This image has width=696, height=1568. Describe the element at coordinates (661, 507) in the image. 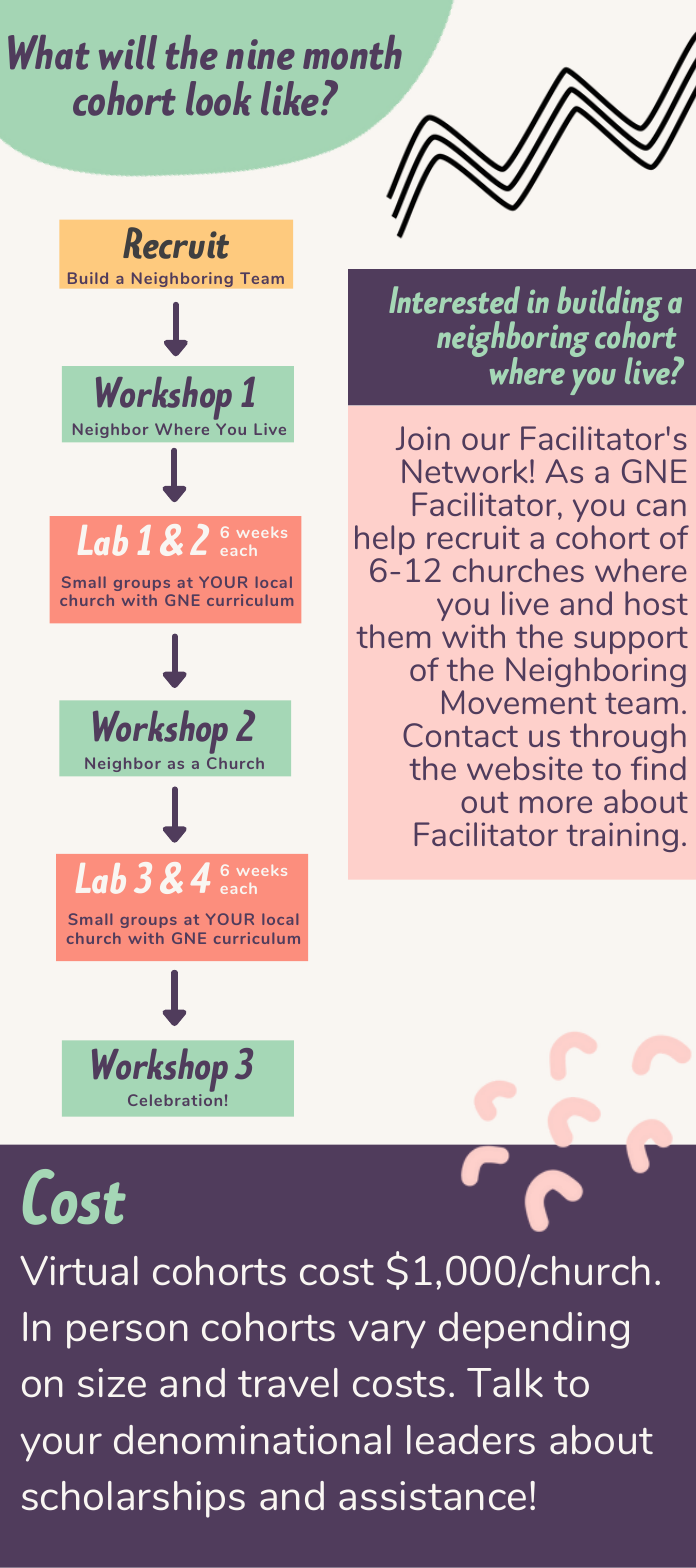

I see `can` at that location.
